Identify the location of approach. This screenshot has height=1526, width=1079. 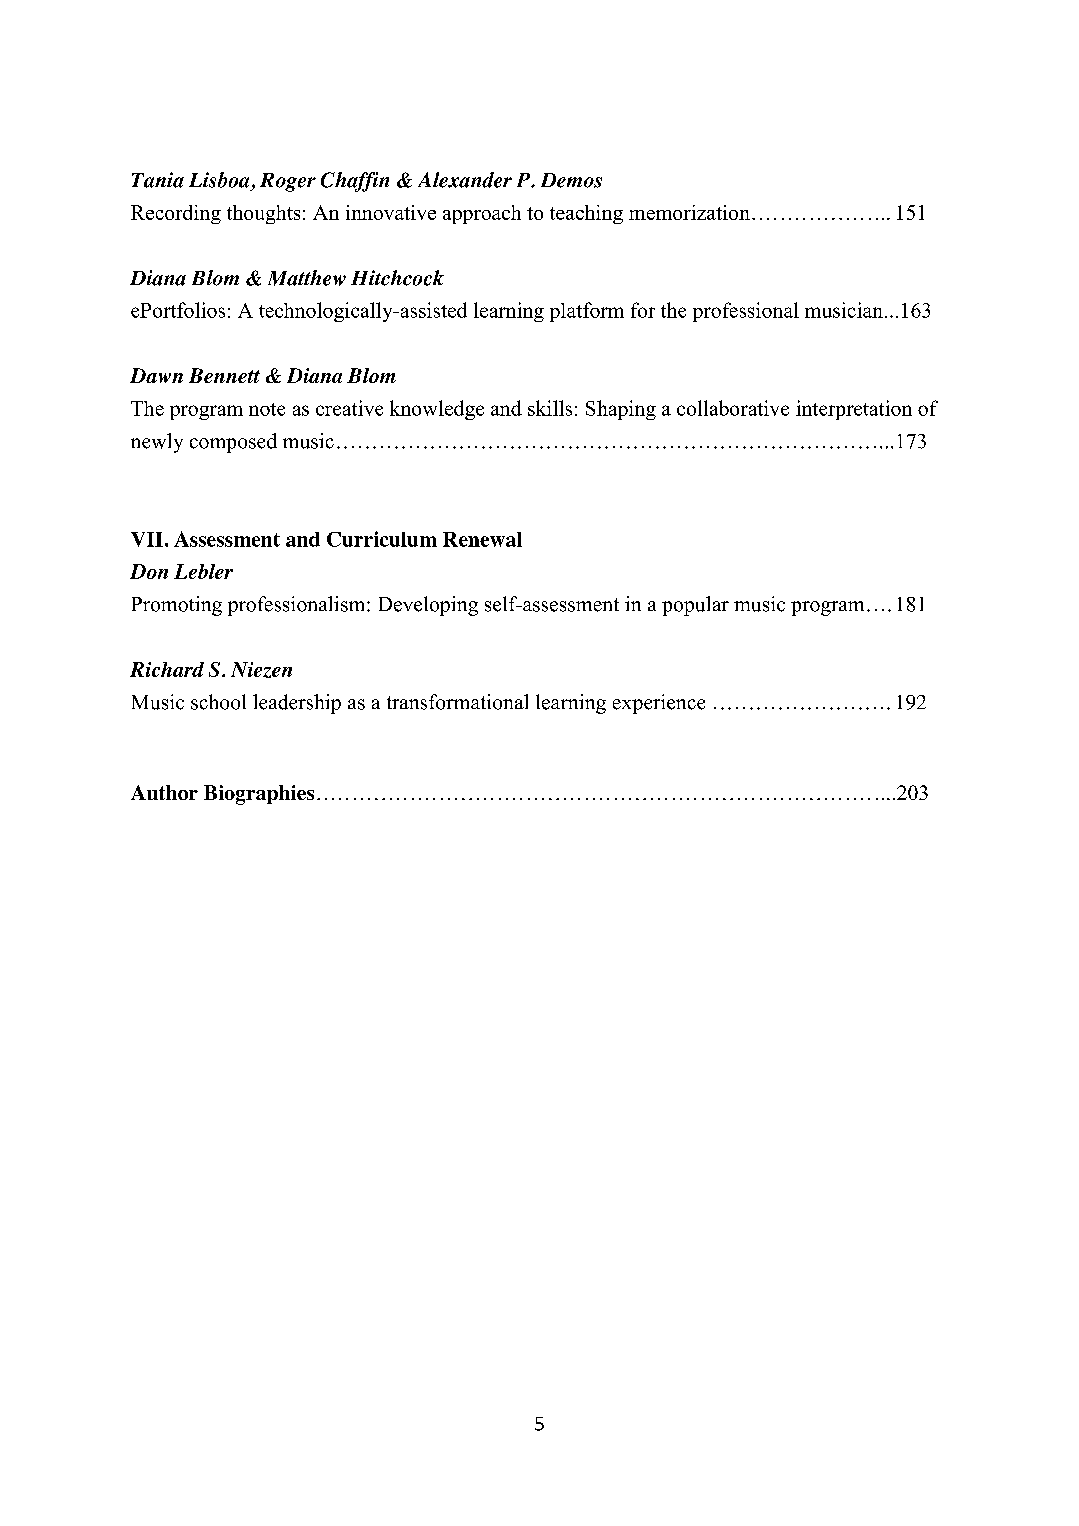
(482, 214).
